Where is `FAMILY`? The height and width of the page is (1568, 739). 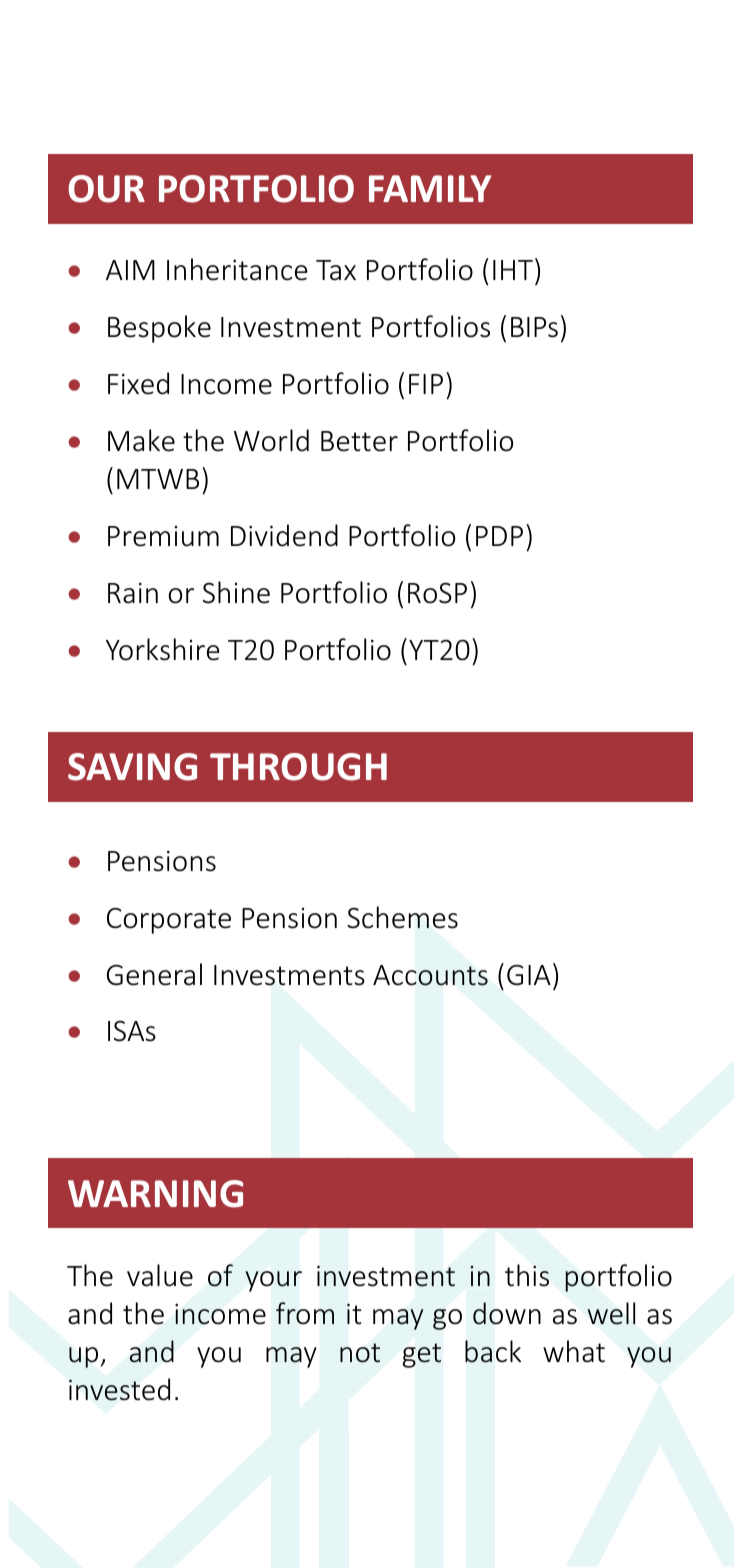 FAMILY is located at coordinates (430, 188).
